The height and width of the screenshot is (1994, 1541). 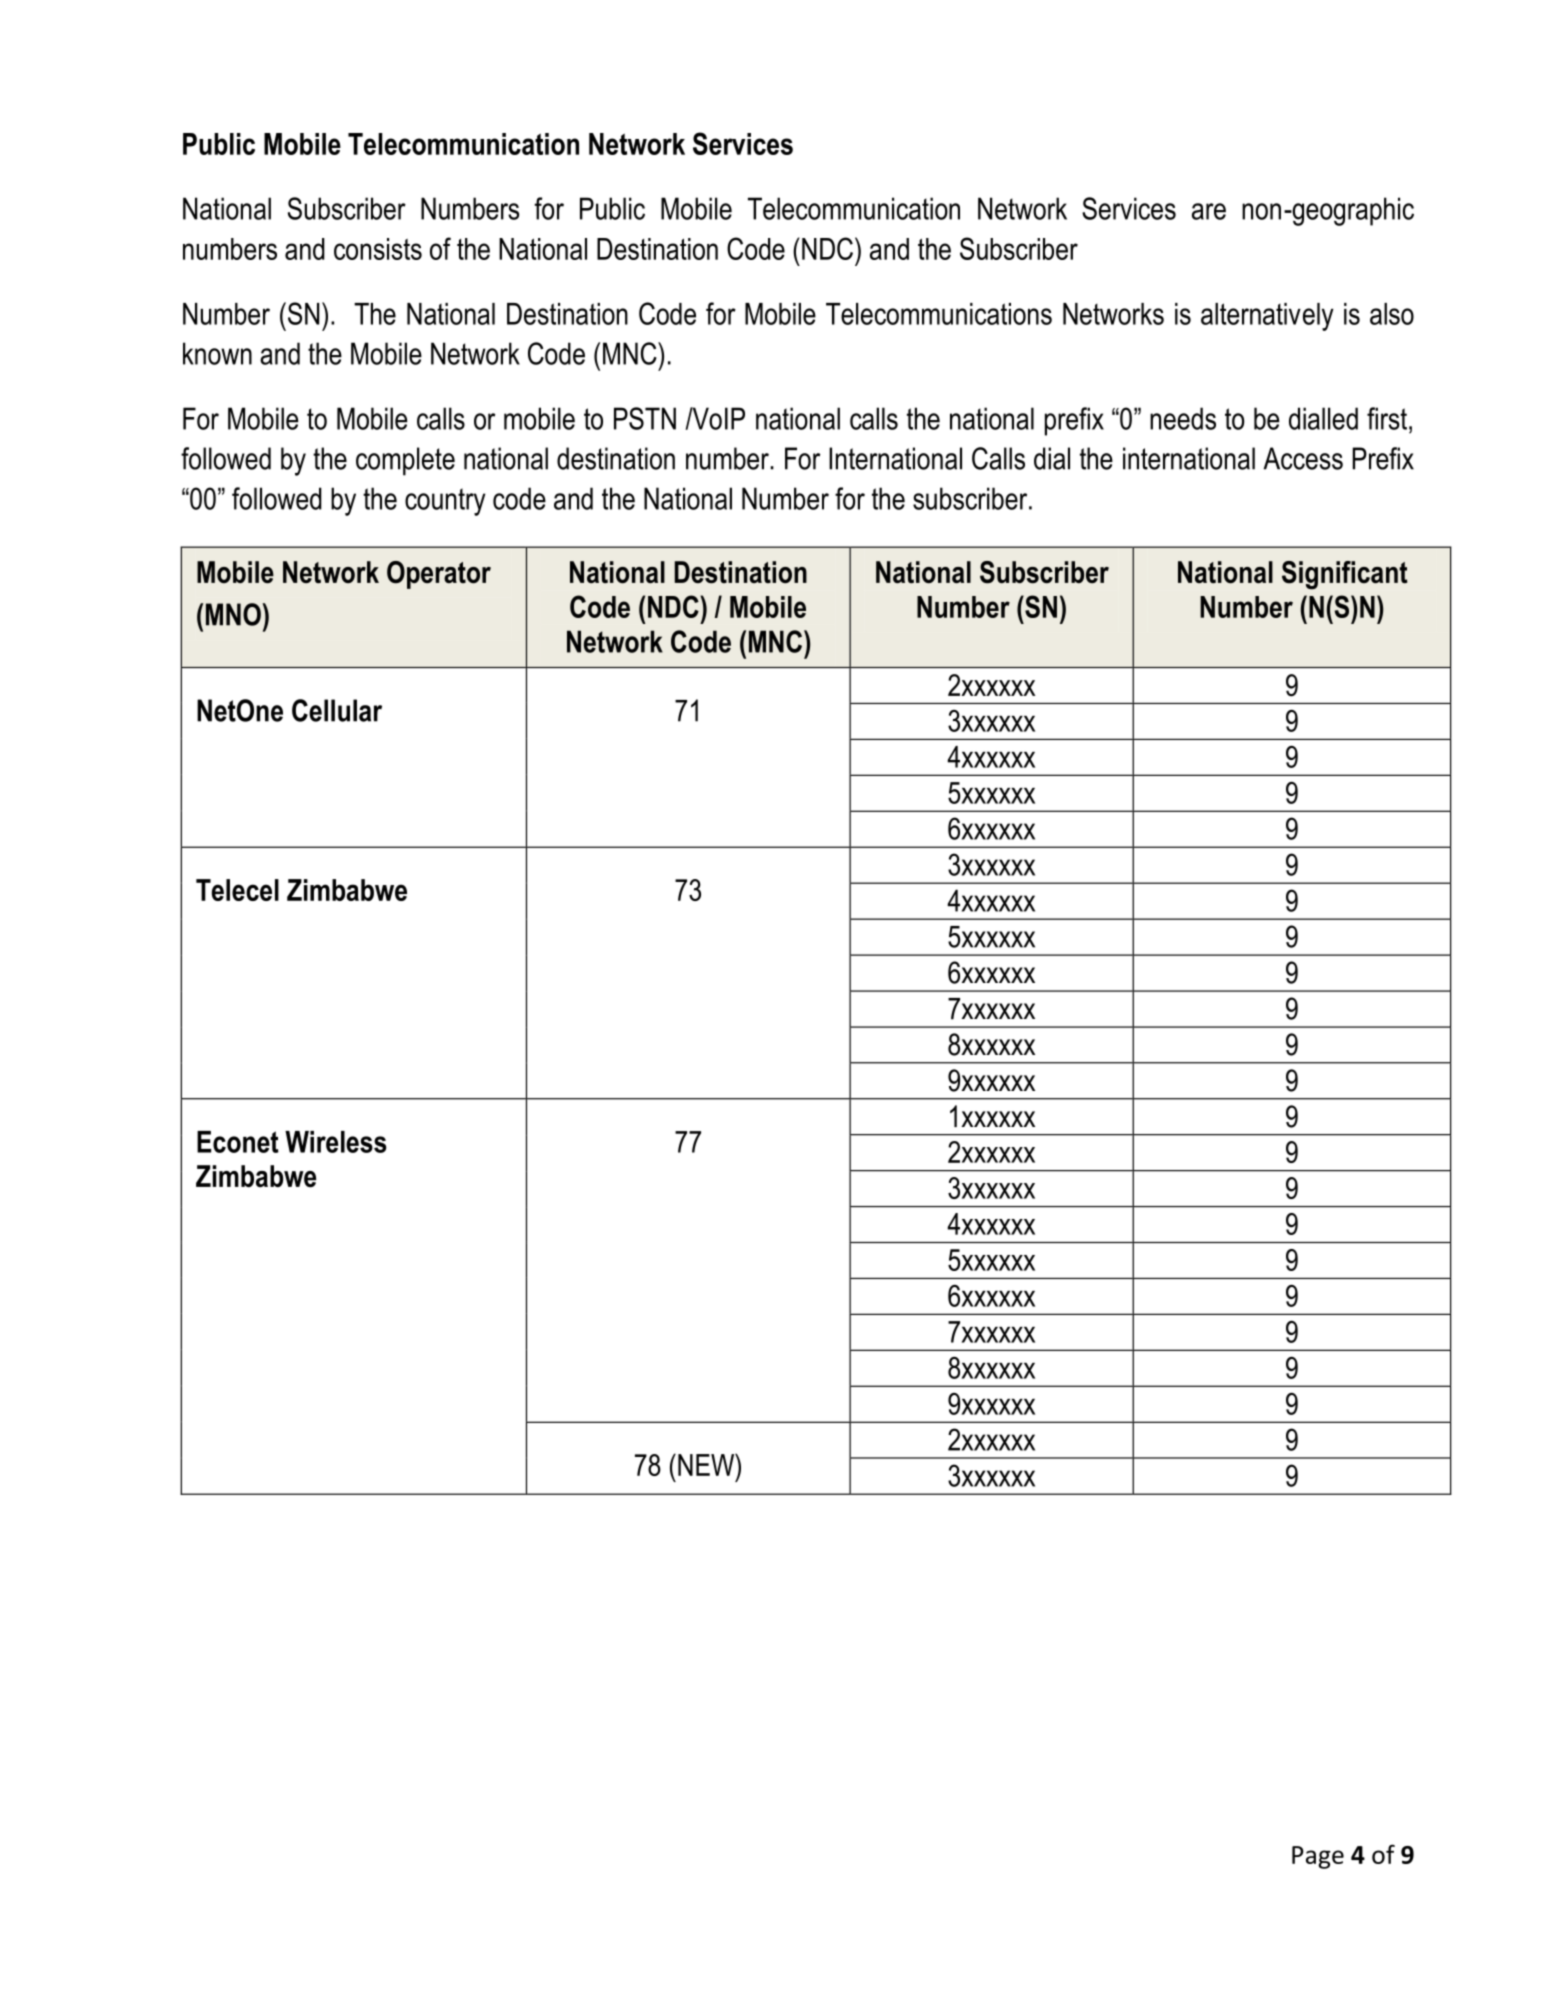 What do you see at coordinates (234, 614) in the screenshot?
I see `MNO` at bounding box center [234, 614].
